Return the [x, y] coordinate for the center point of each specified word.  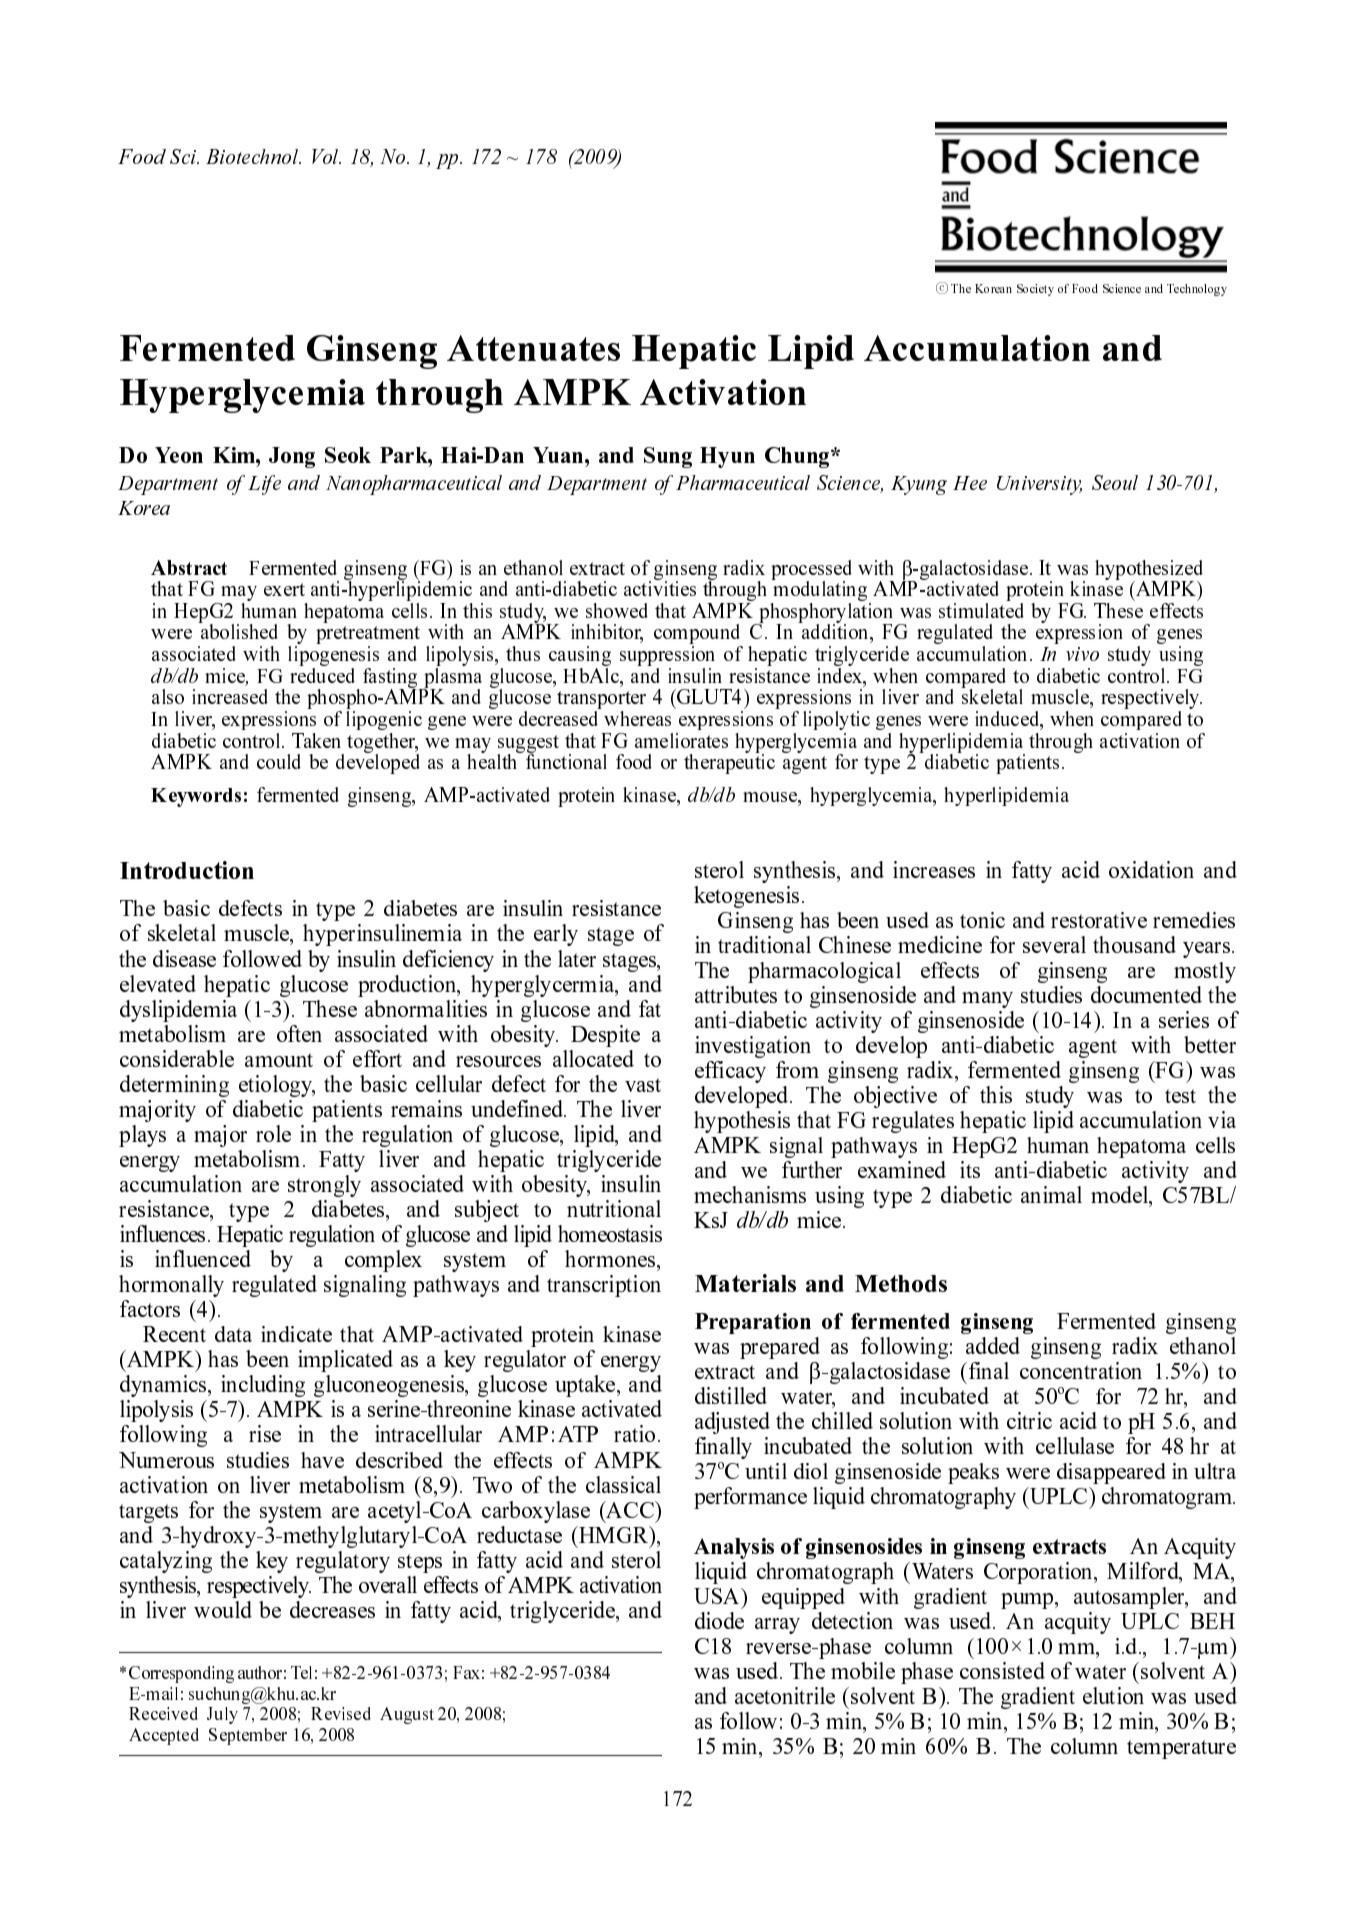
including [263, 1386]
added [993, 1345]
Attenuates [533, 348]
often [299, 1033]
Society [1035, 290]
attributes [736, 994]
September [248, 1736]
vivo [1082, 654]
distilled [731, 1395]
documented [1146, 994]
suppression [667, 656]
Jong [292, 457]
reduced [322, 674]
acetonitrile [785, 1695]
